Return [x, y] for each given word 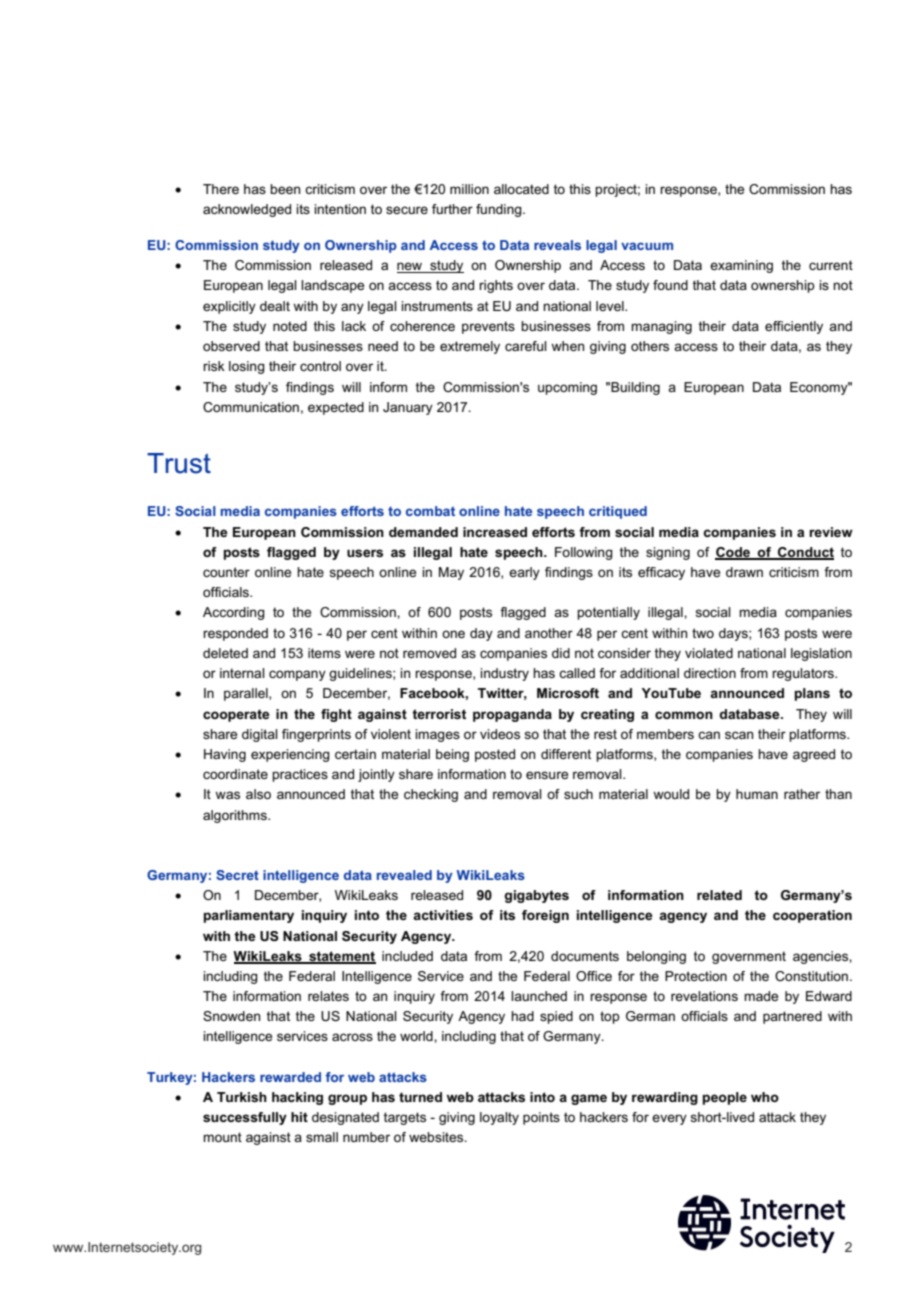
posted [495, 755]
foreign [545, 916]
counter [226, 572]
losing [247, 367]
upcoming [567, 388]
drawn [744, 572]
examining [741, 266]
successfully [245, 1118]
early [524, 573]
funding [500, 210]
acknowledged [247, 210]
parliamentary [249, 916]
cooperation [812, 916]
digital [260, 735]
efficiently [794, 327]
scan [739, 735]
